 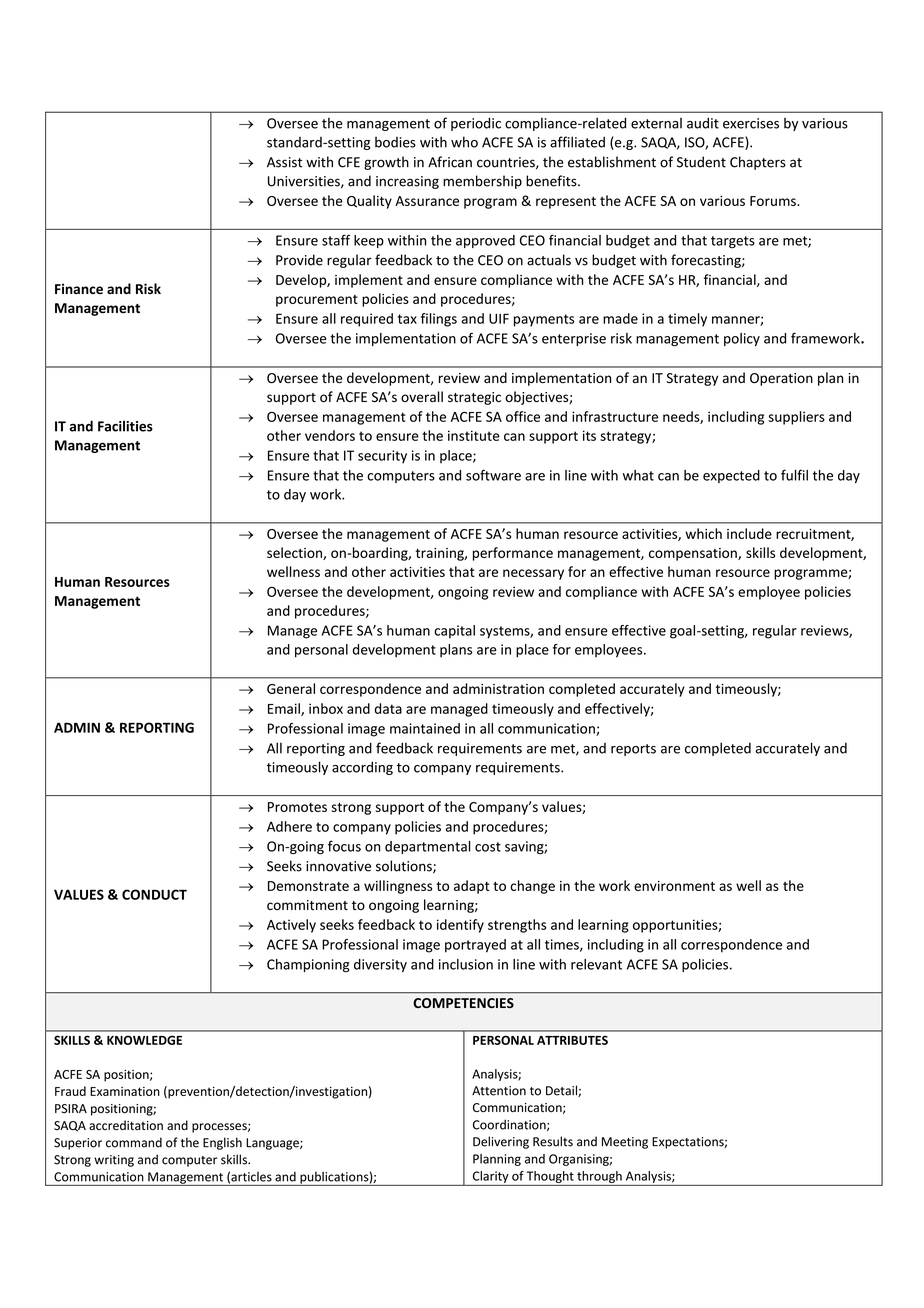 What do you see at coordinates (701, 162) in the screenshot?
I see `Student` at bounding box center [701, 162].
